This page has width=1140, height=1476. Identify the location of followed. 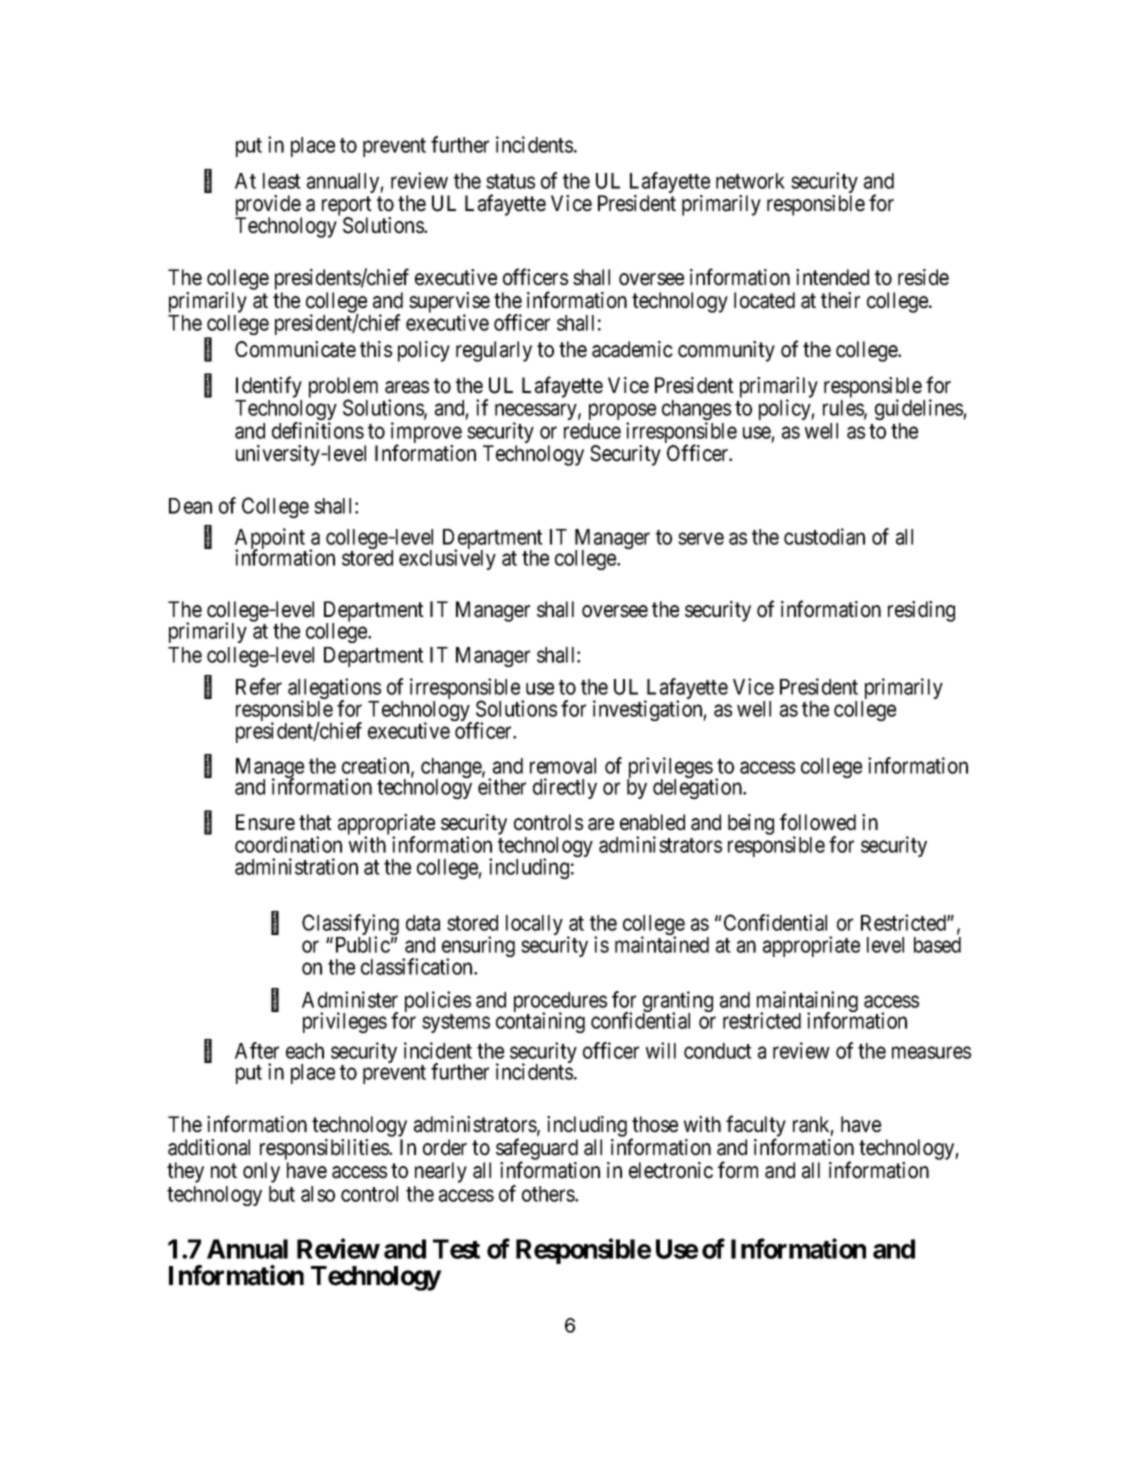
(818, 822).
